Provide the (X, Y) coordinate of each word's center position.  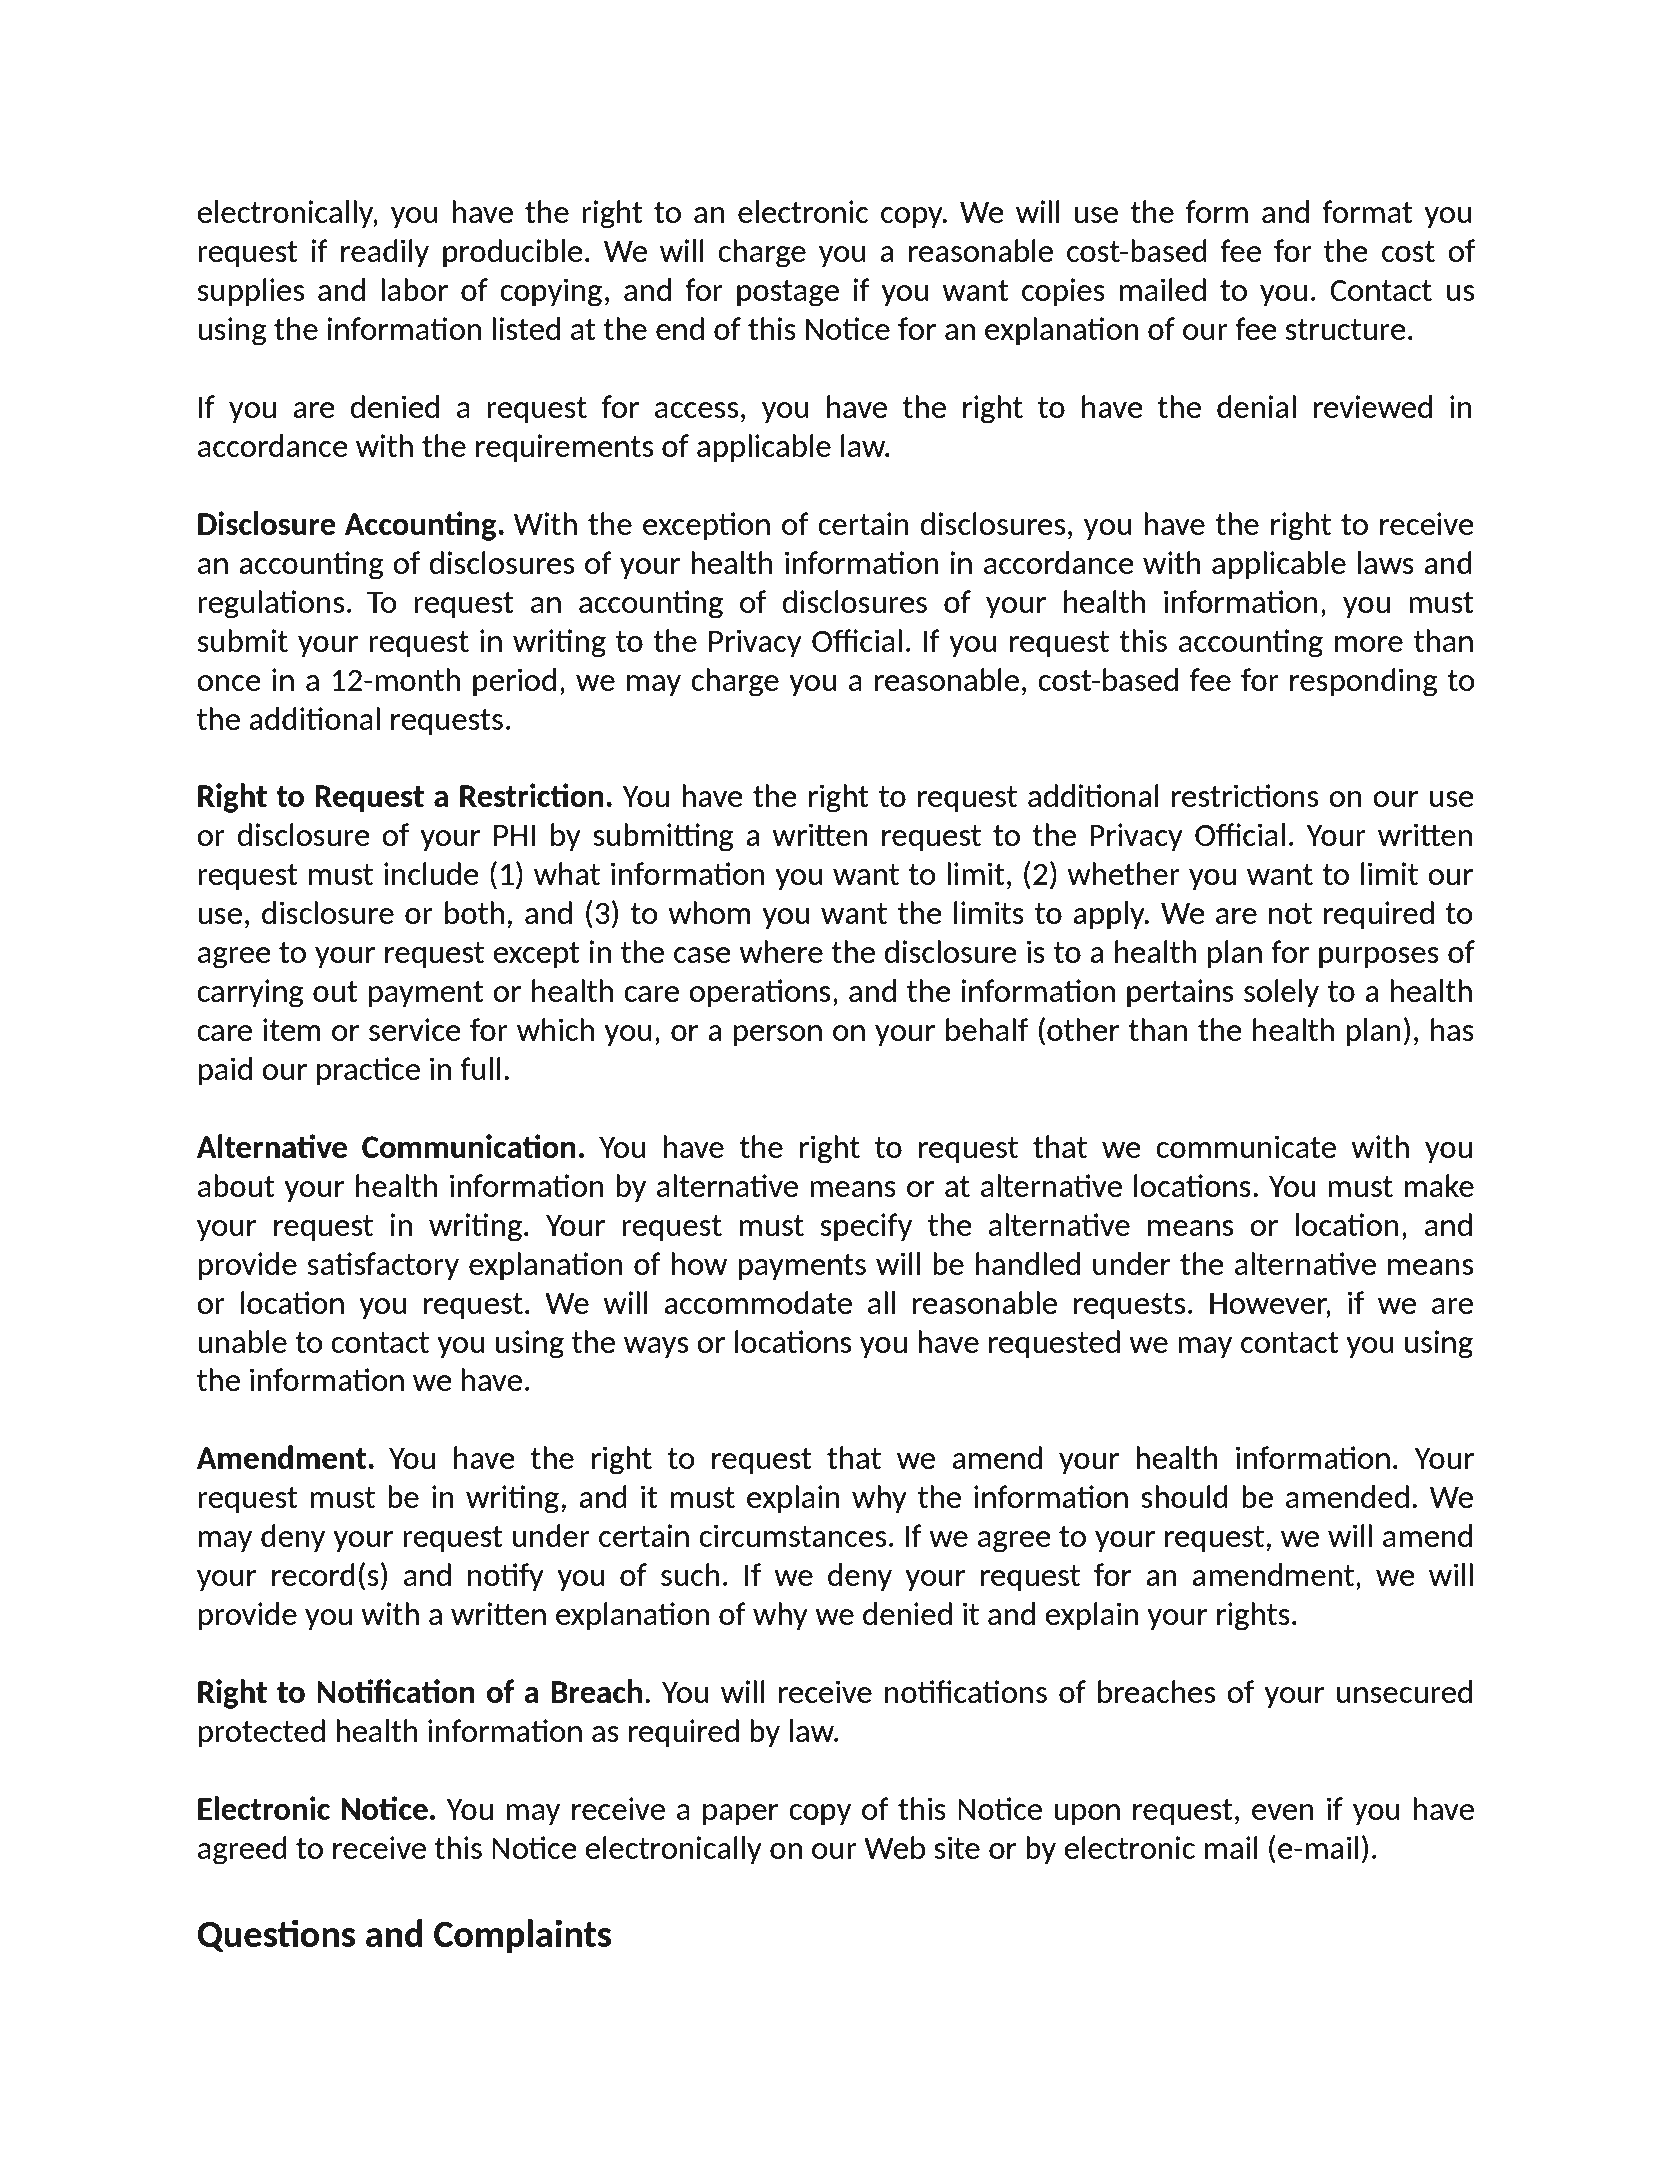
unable (242, 1341)
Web (894, 1847)
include (431, 873)
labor (414, 289)
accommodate (758, 1302)
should (1184, 1496)
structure (1346, 329)
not (1290, 913)
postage (788, 293)
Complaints (522, 1936)
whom (709, 912)
